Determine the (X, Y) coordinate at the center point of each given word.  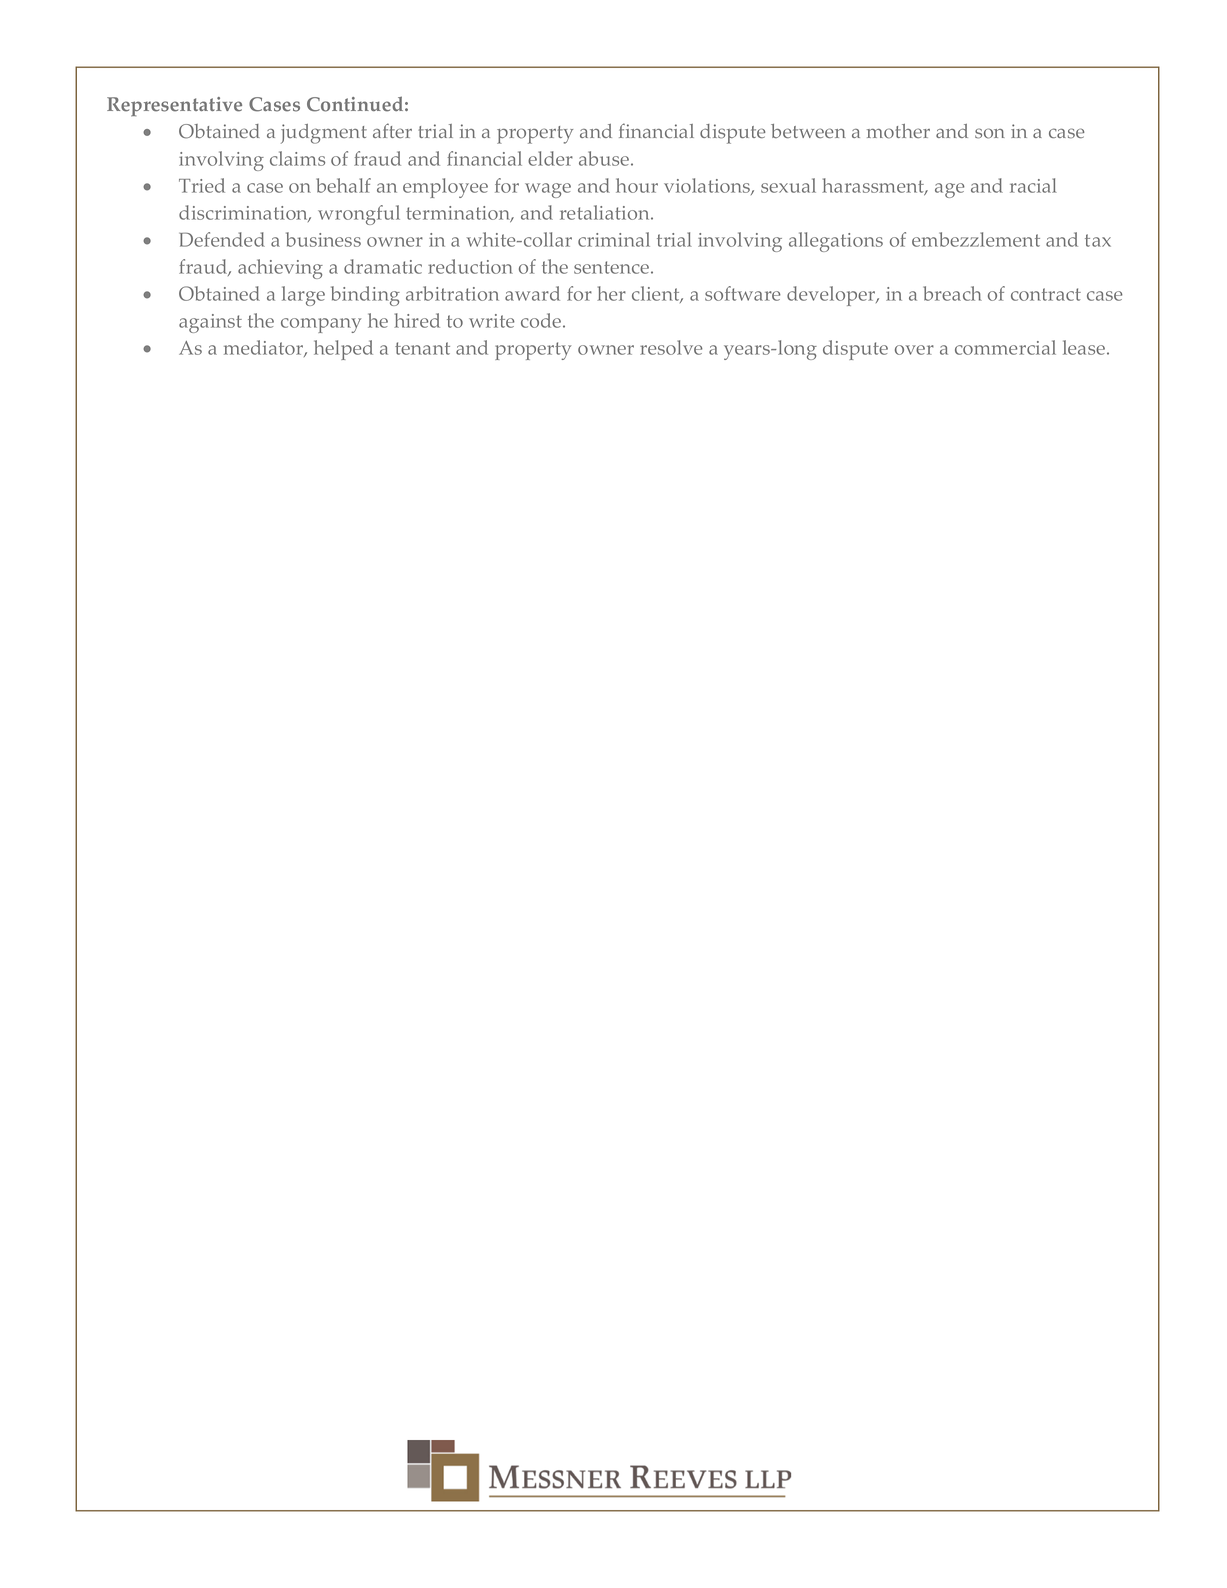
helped (343, 350)
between (808, 131)
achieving (280, 269)
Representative (174, 107)
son (990, 133)
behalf (343, 185)
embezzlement (976, 239)
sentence (611, 267)
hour (637, 185)
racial (1033, 185)
